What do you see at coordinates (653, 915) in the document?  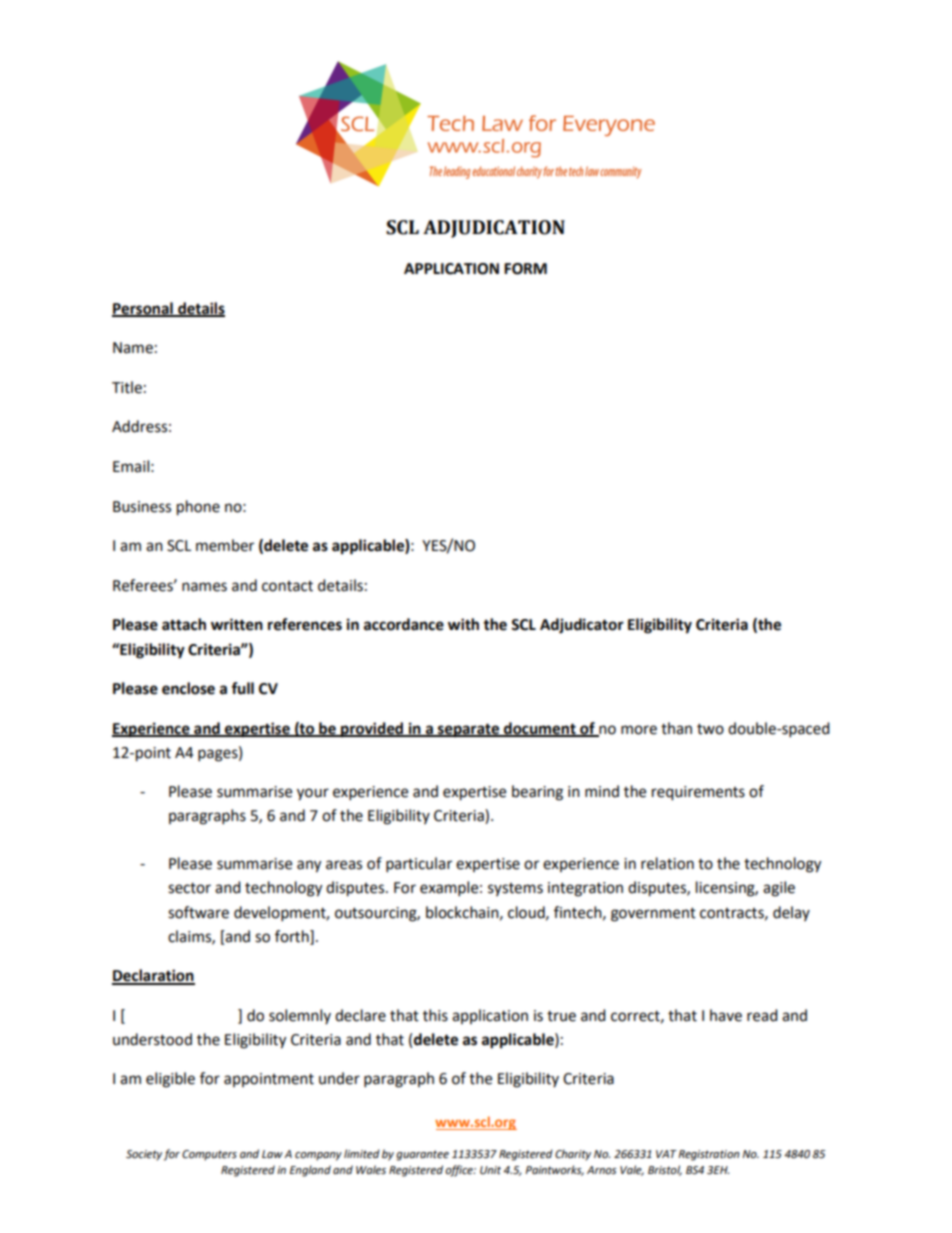 I see `government` at bounding box center [653, 915].
